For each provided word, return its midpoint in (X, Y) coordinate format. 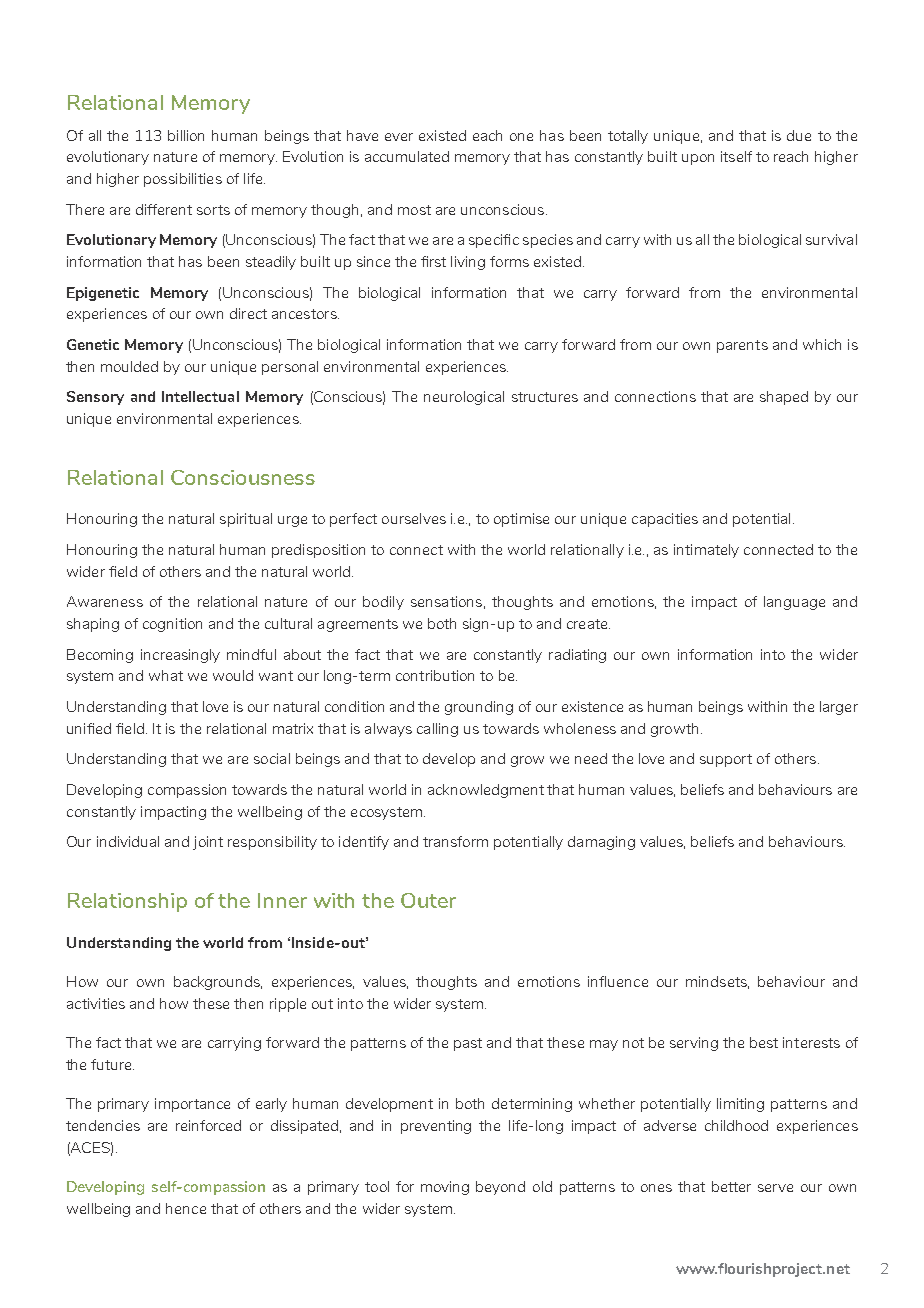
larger (839, 708)
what (166, 675)
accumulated (407, 156)
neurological (464, 398)
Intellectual (200, 396)
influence (618, 981)
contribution (435, 675)
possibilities (183, 180)
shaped (784, 398)
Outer (428, 900)
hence (186, 1208)
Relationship (127, 902)
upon (698, 159)
